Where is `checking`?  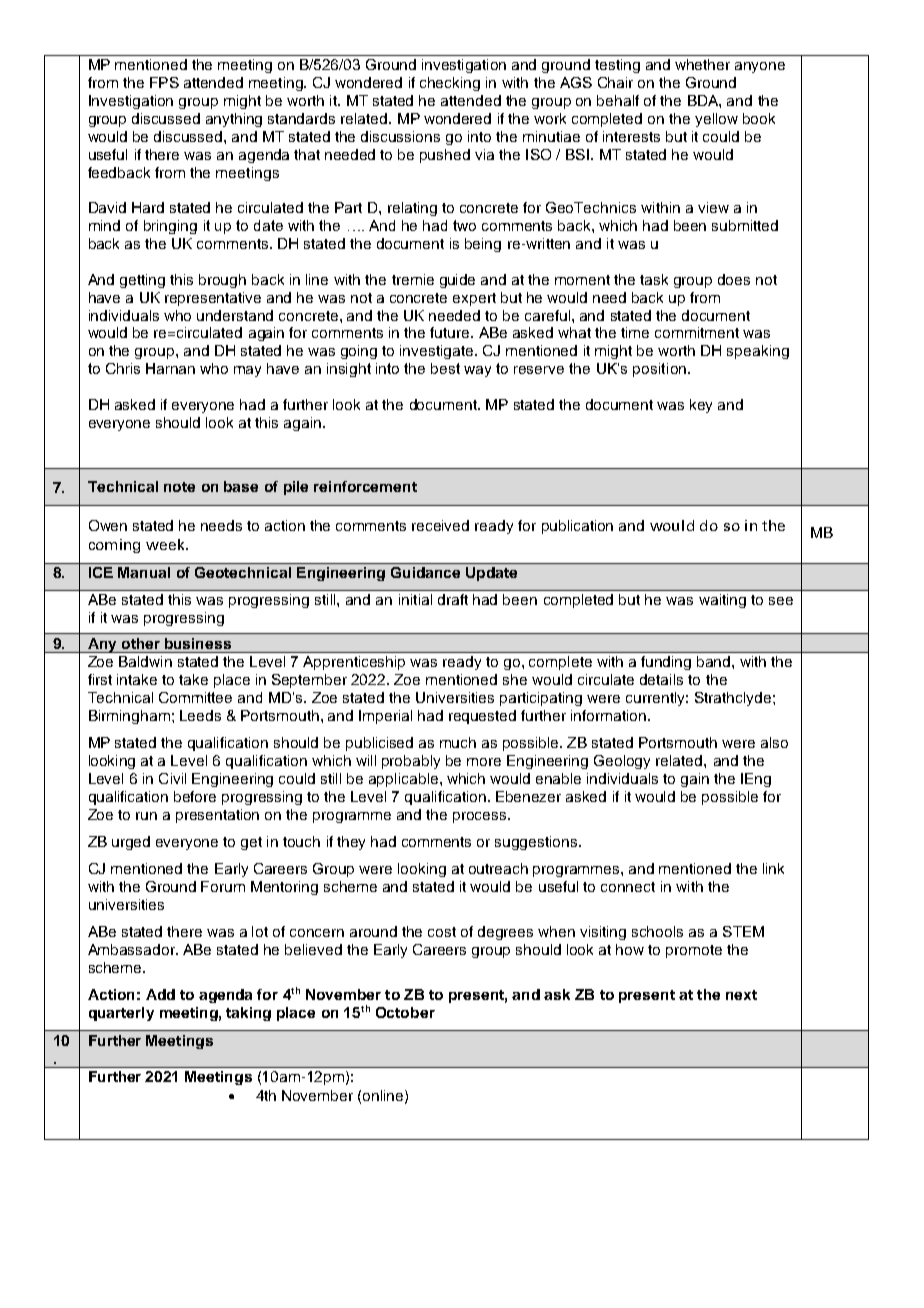 checking is located at coordinates (450, 84).
